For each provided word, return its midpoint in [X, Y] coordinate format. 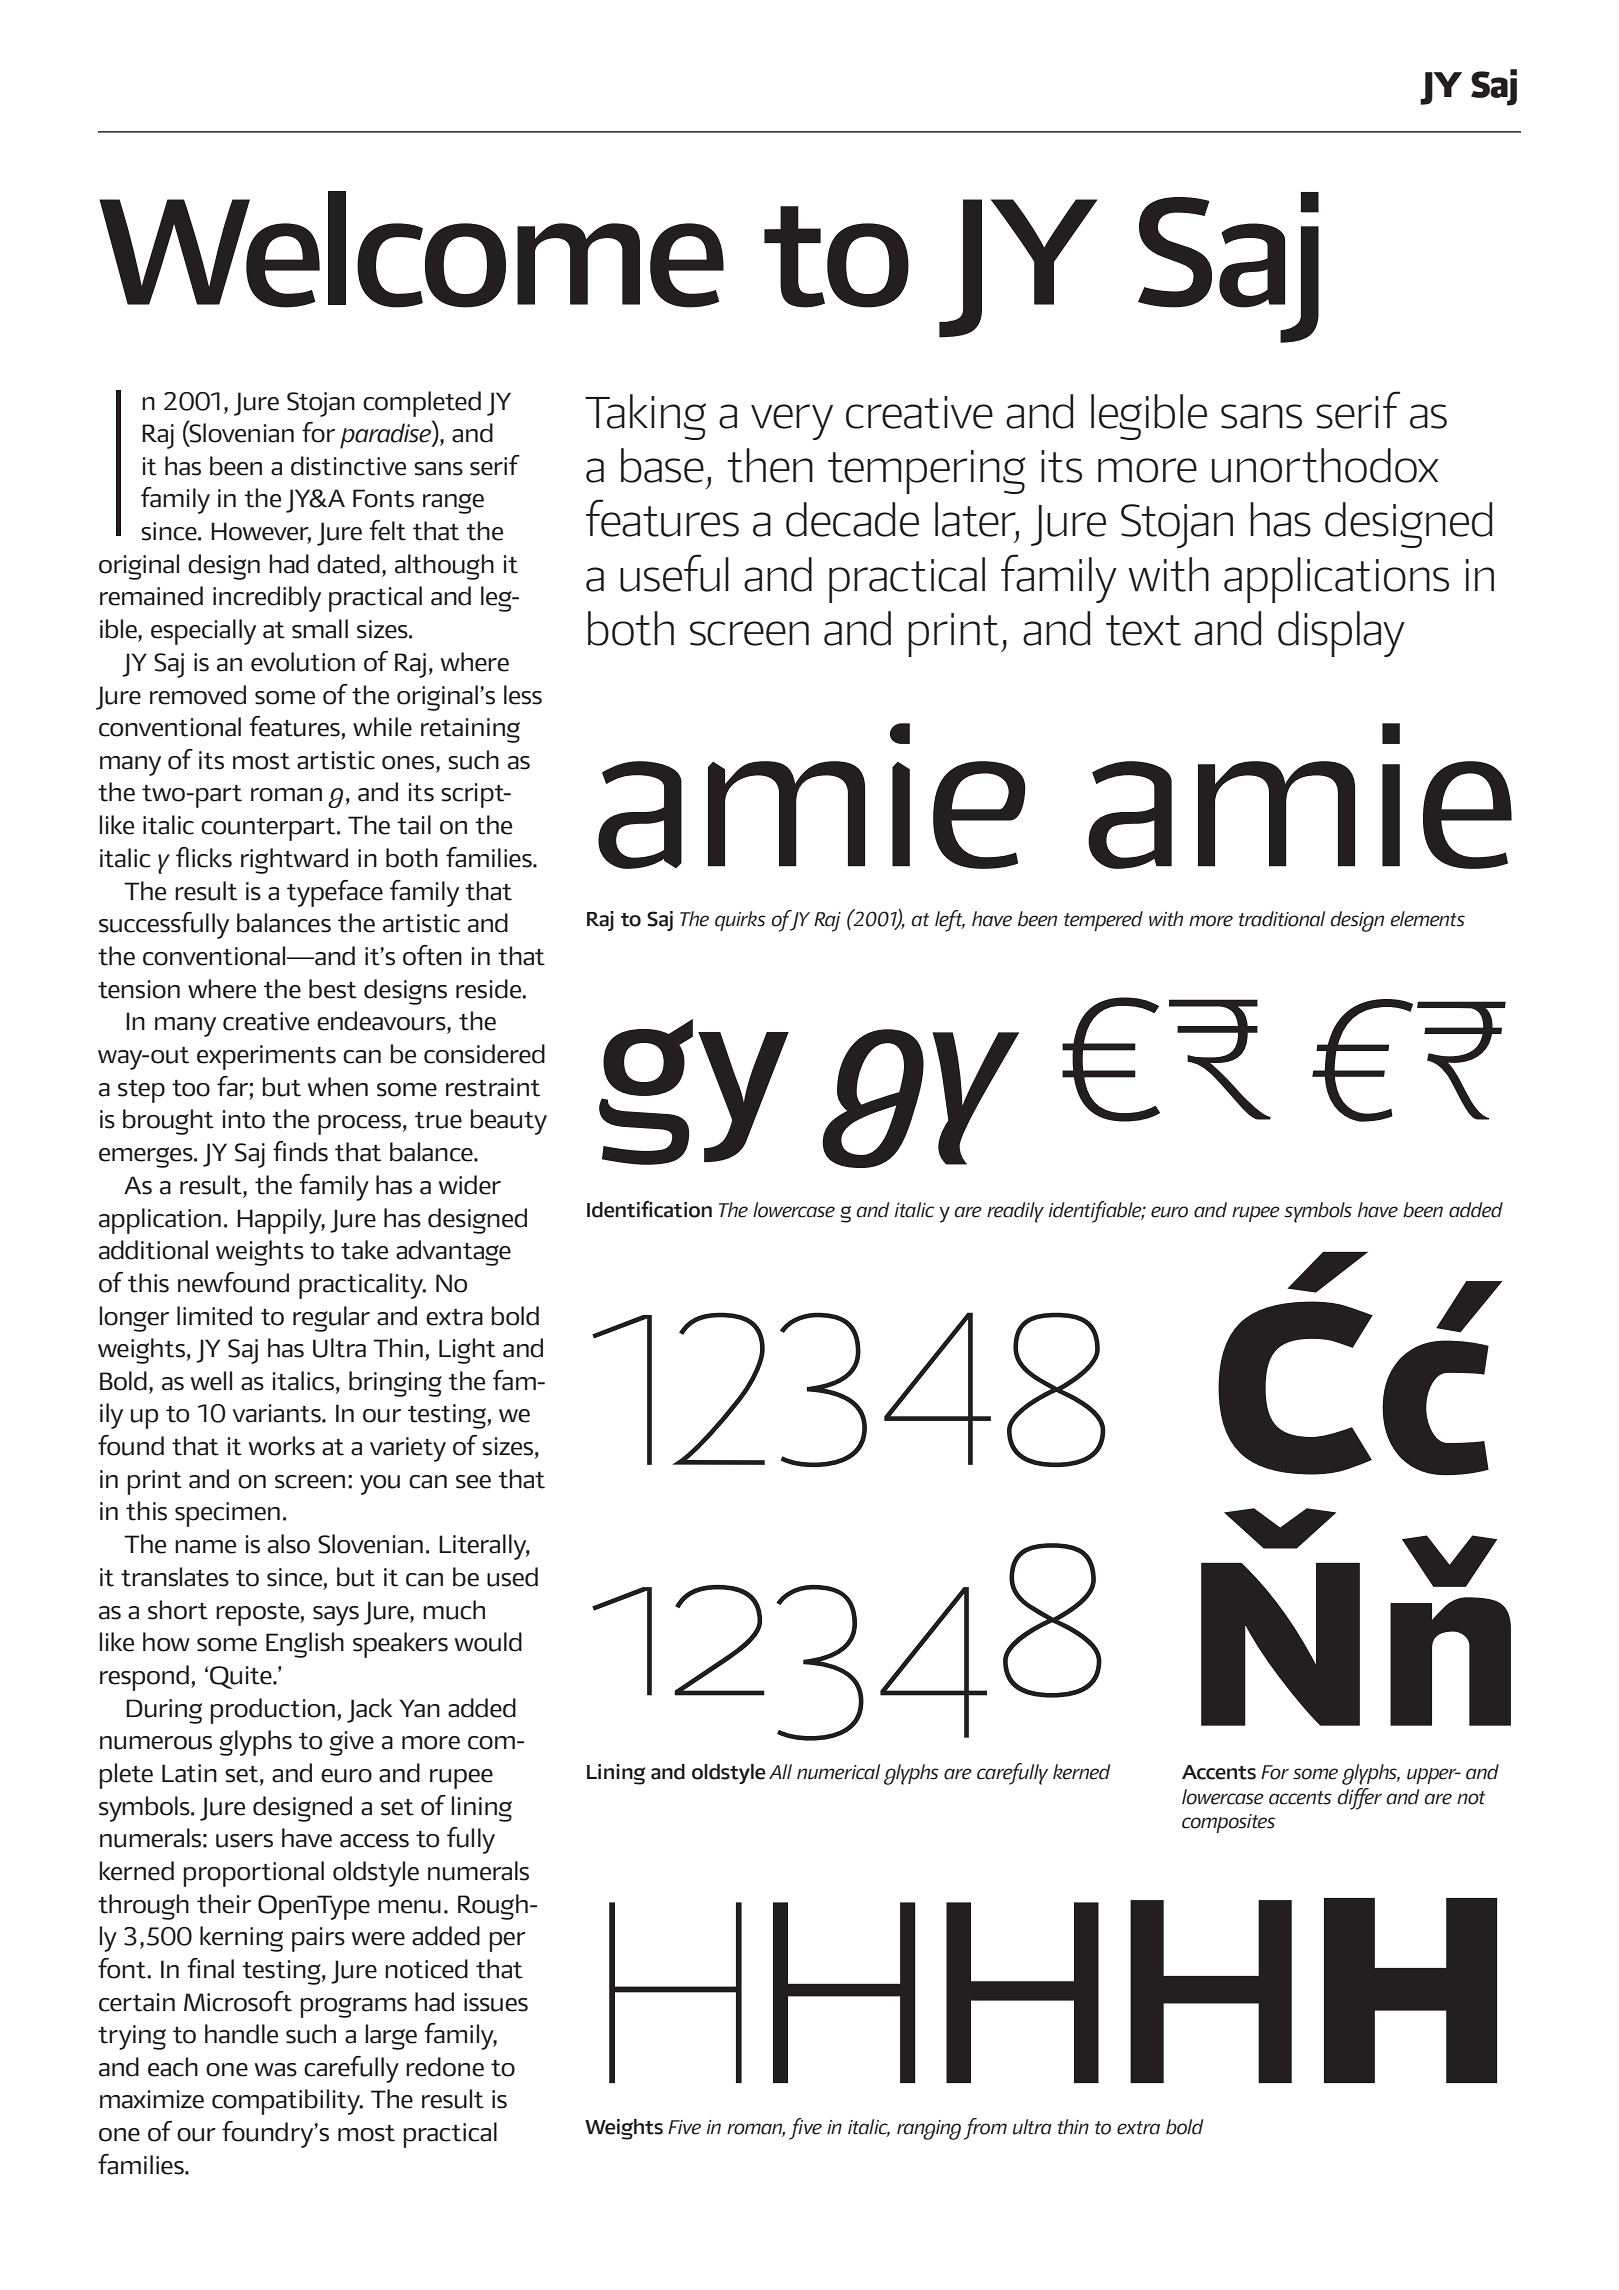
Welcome [411, 249]
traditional [1282, 919]
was [275, 2070]
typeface [335, 893]
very [792, 422]
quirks [740, 921]
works [281, 1446]
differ [1360, 1799]
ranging [929, 2130]
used [512, 1577]
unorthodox [1325, 465]
